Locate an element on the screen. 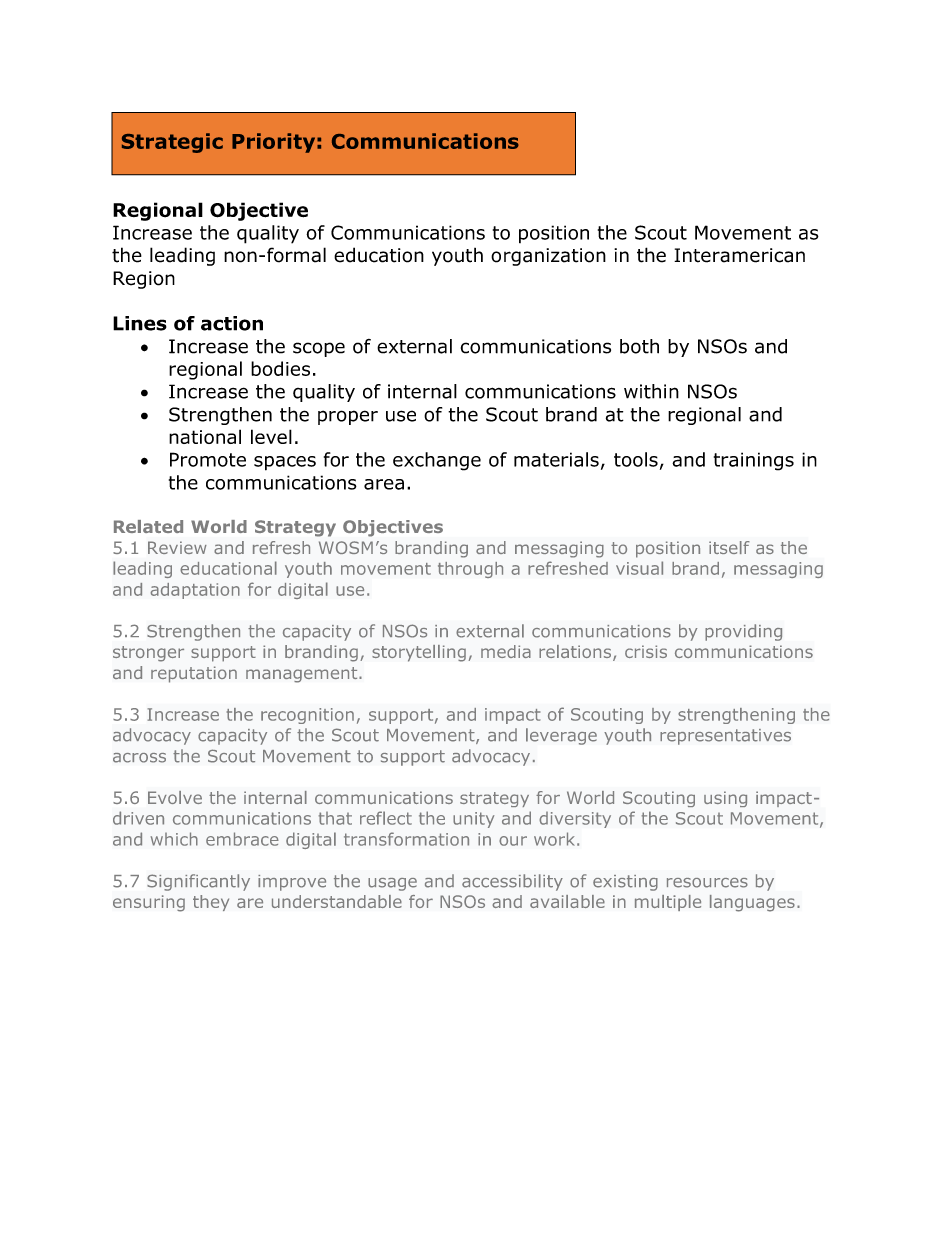 This screenshot has height=1233, width=952. storytelling is located at coordinates (419, 653).
